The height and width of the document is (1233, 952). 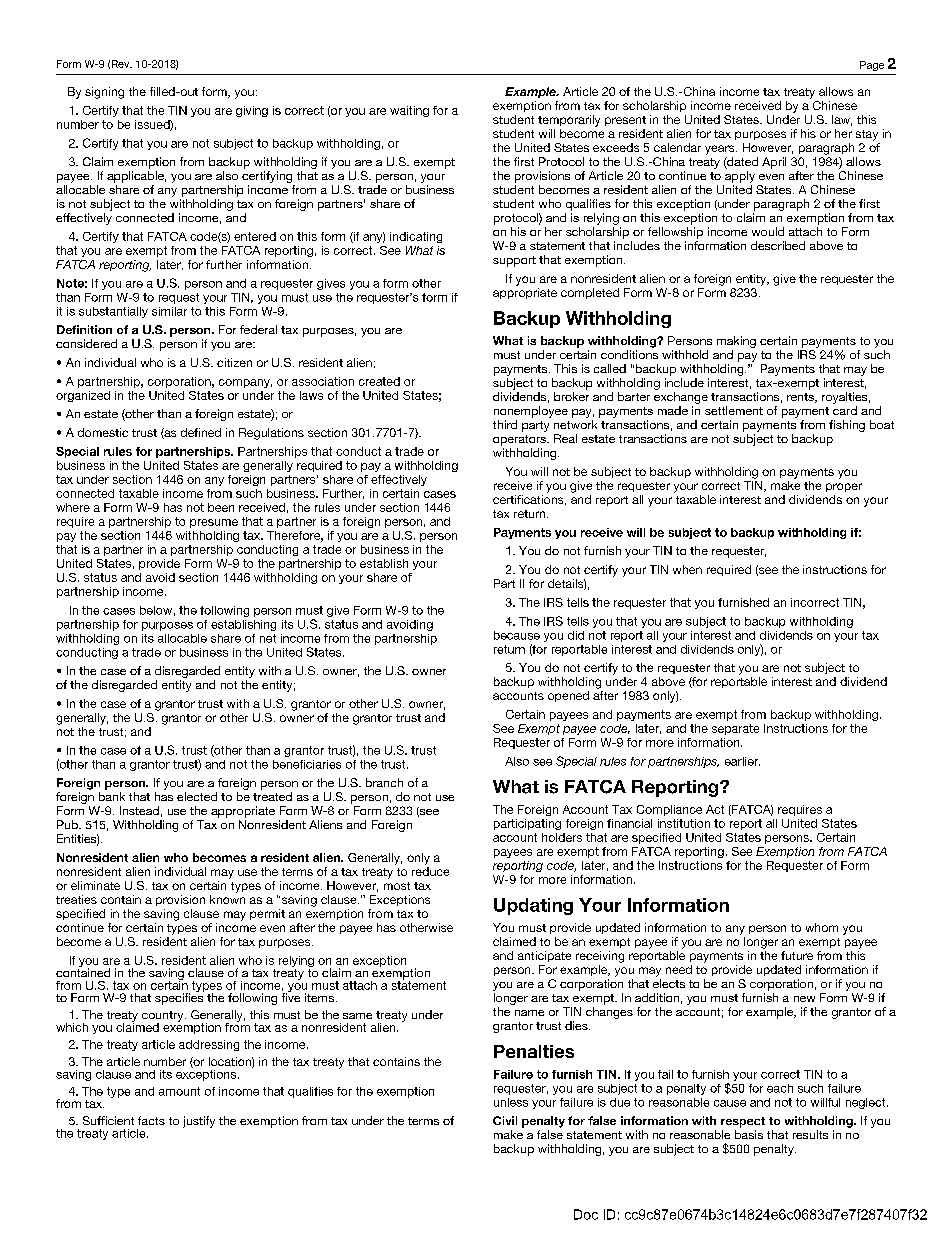 I want to click on separate, so click(x=735, y=729).
